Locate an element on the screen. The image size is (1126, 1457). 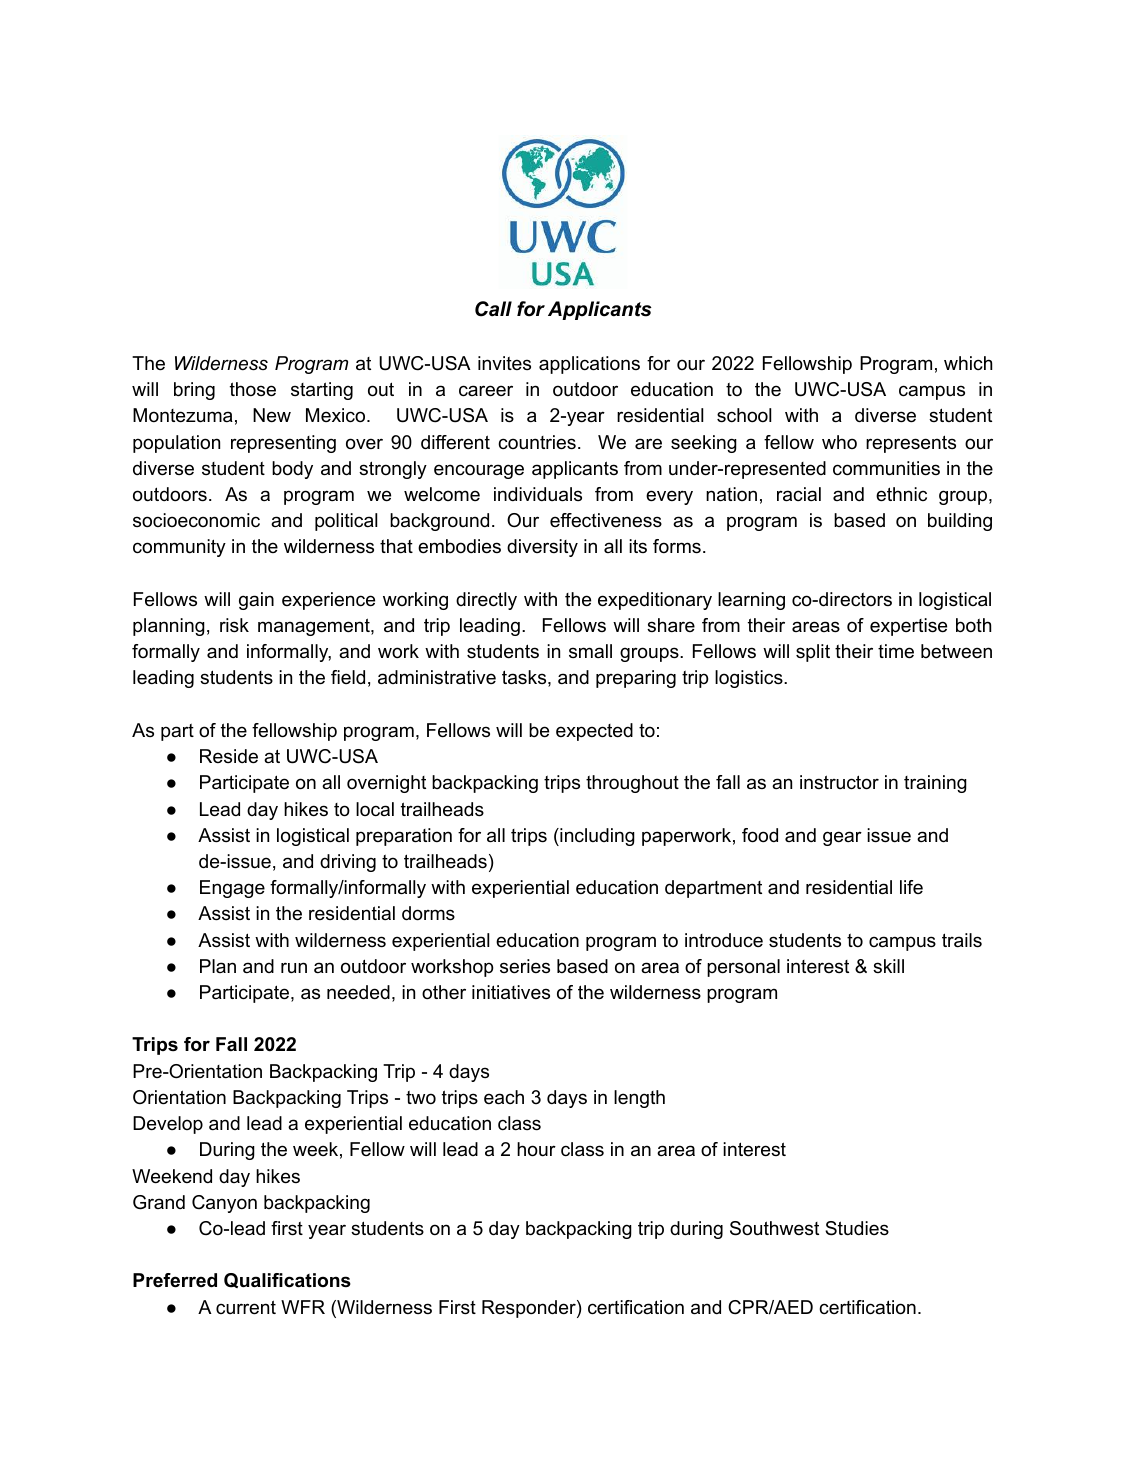
diversity is located at coordinates (542, 548).
